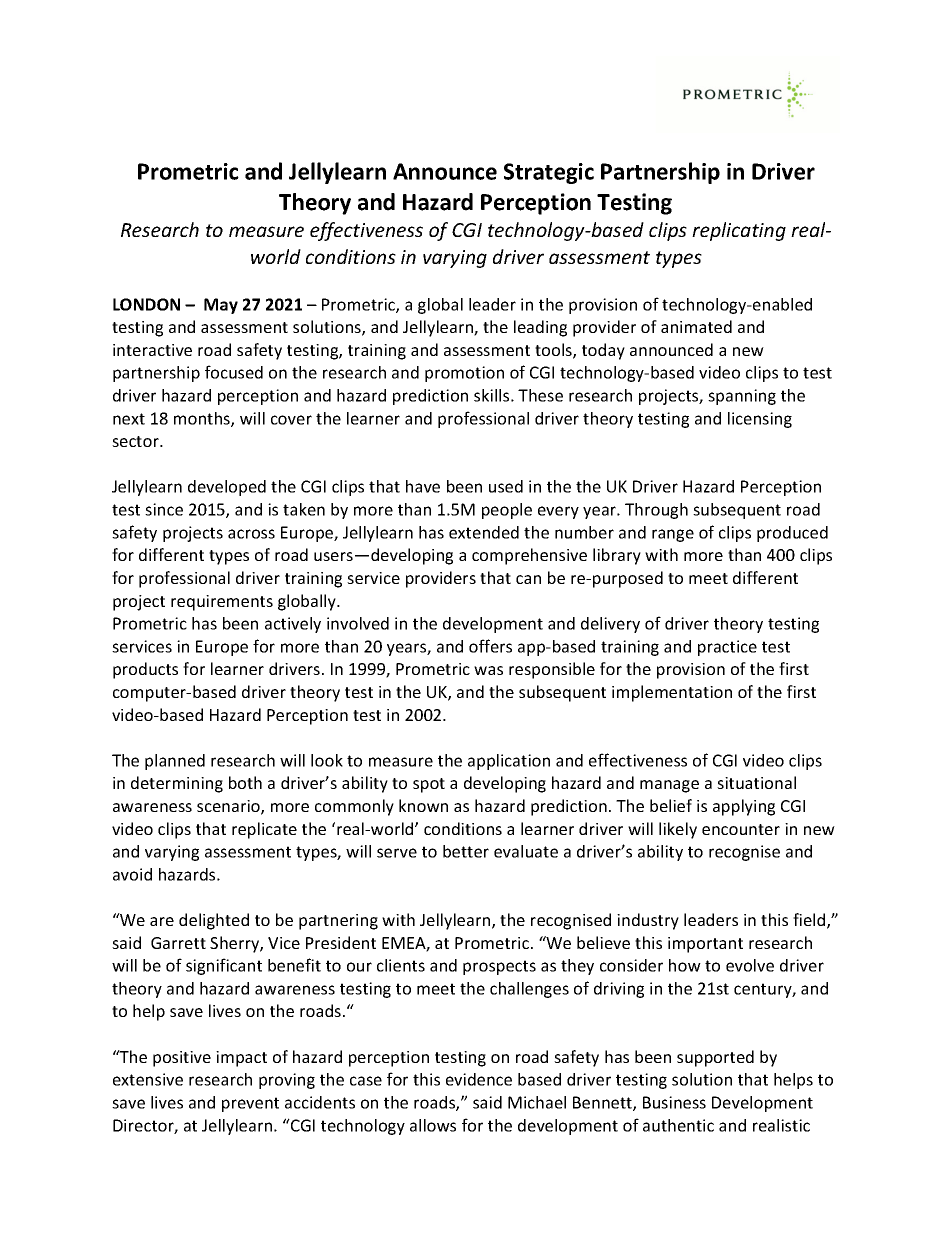 This screenshot has height=1233, width=952. I want to click on delighted, so click(214, 921).
